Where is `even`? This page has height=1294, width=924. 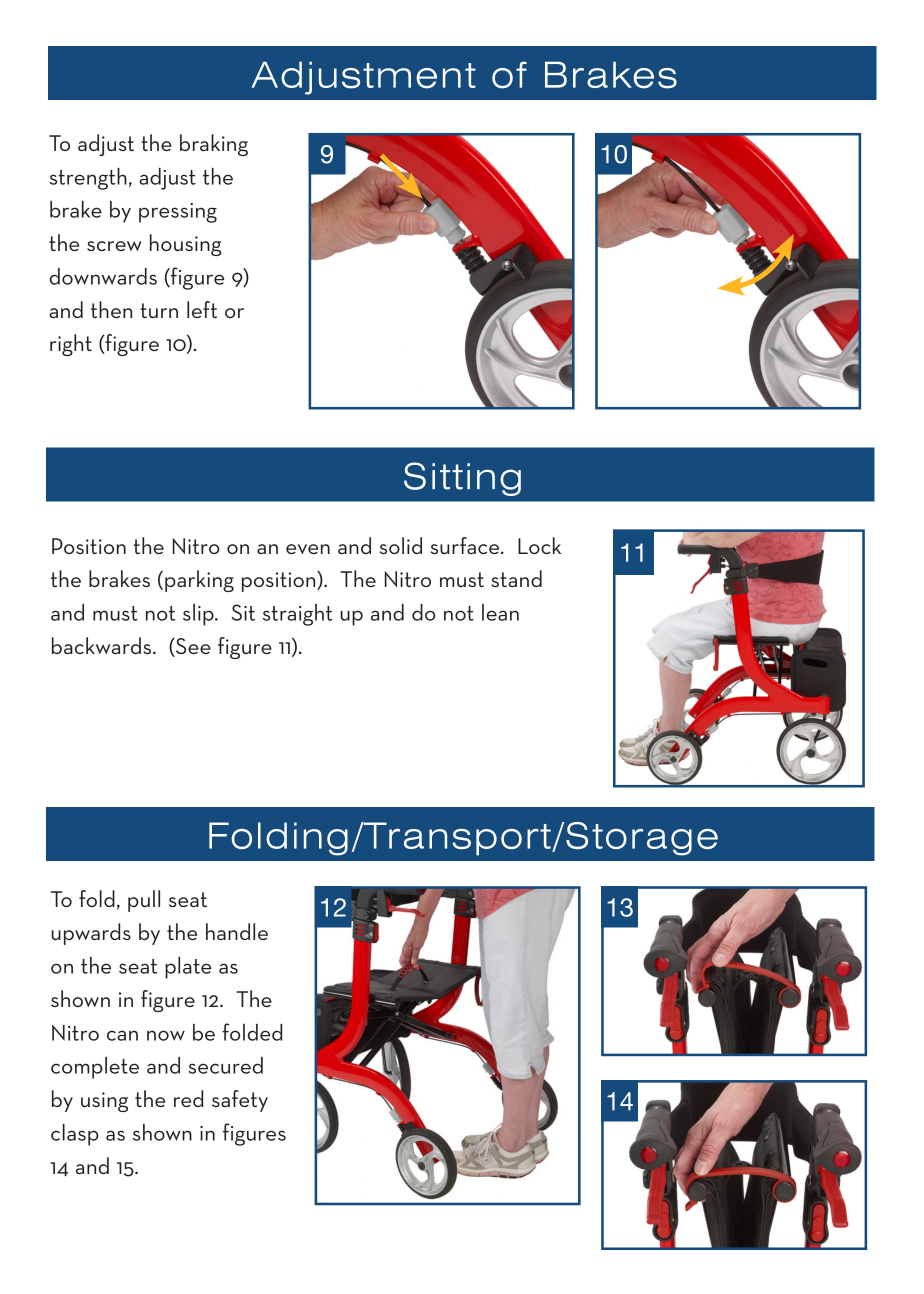 even is located at coordinates (308, 549).
